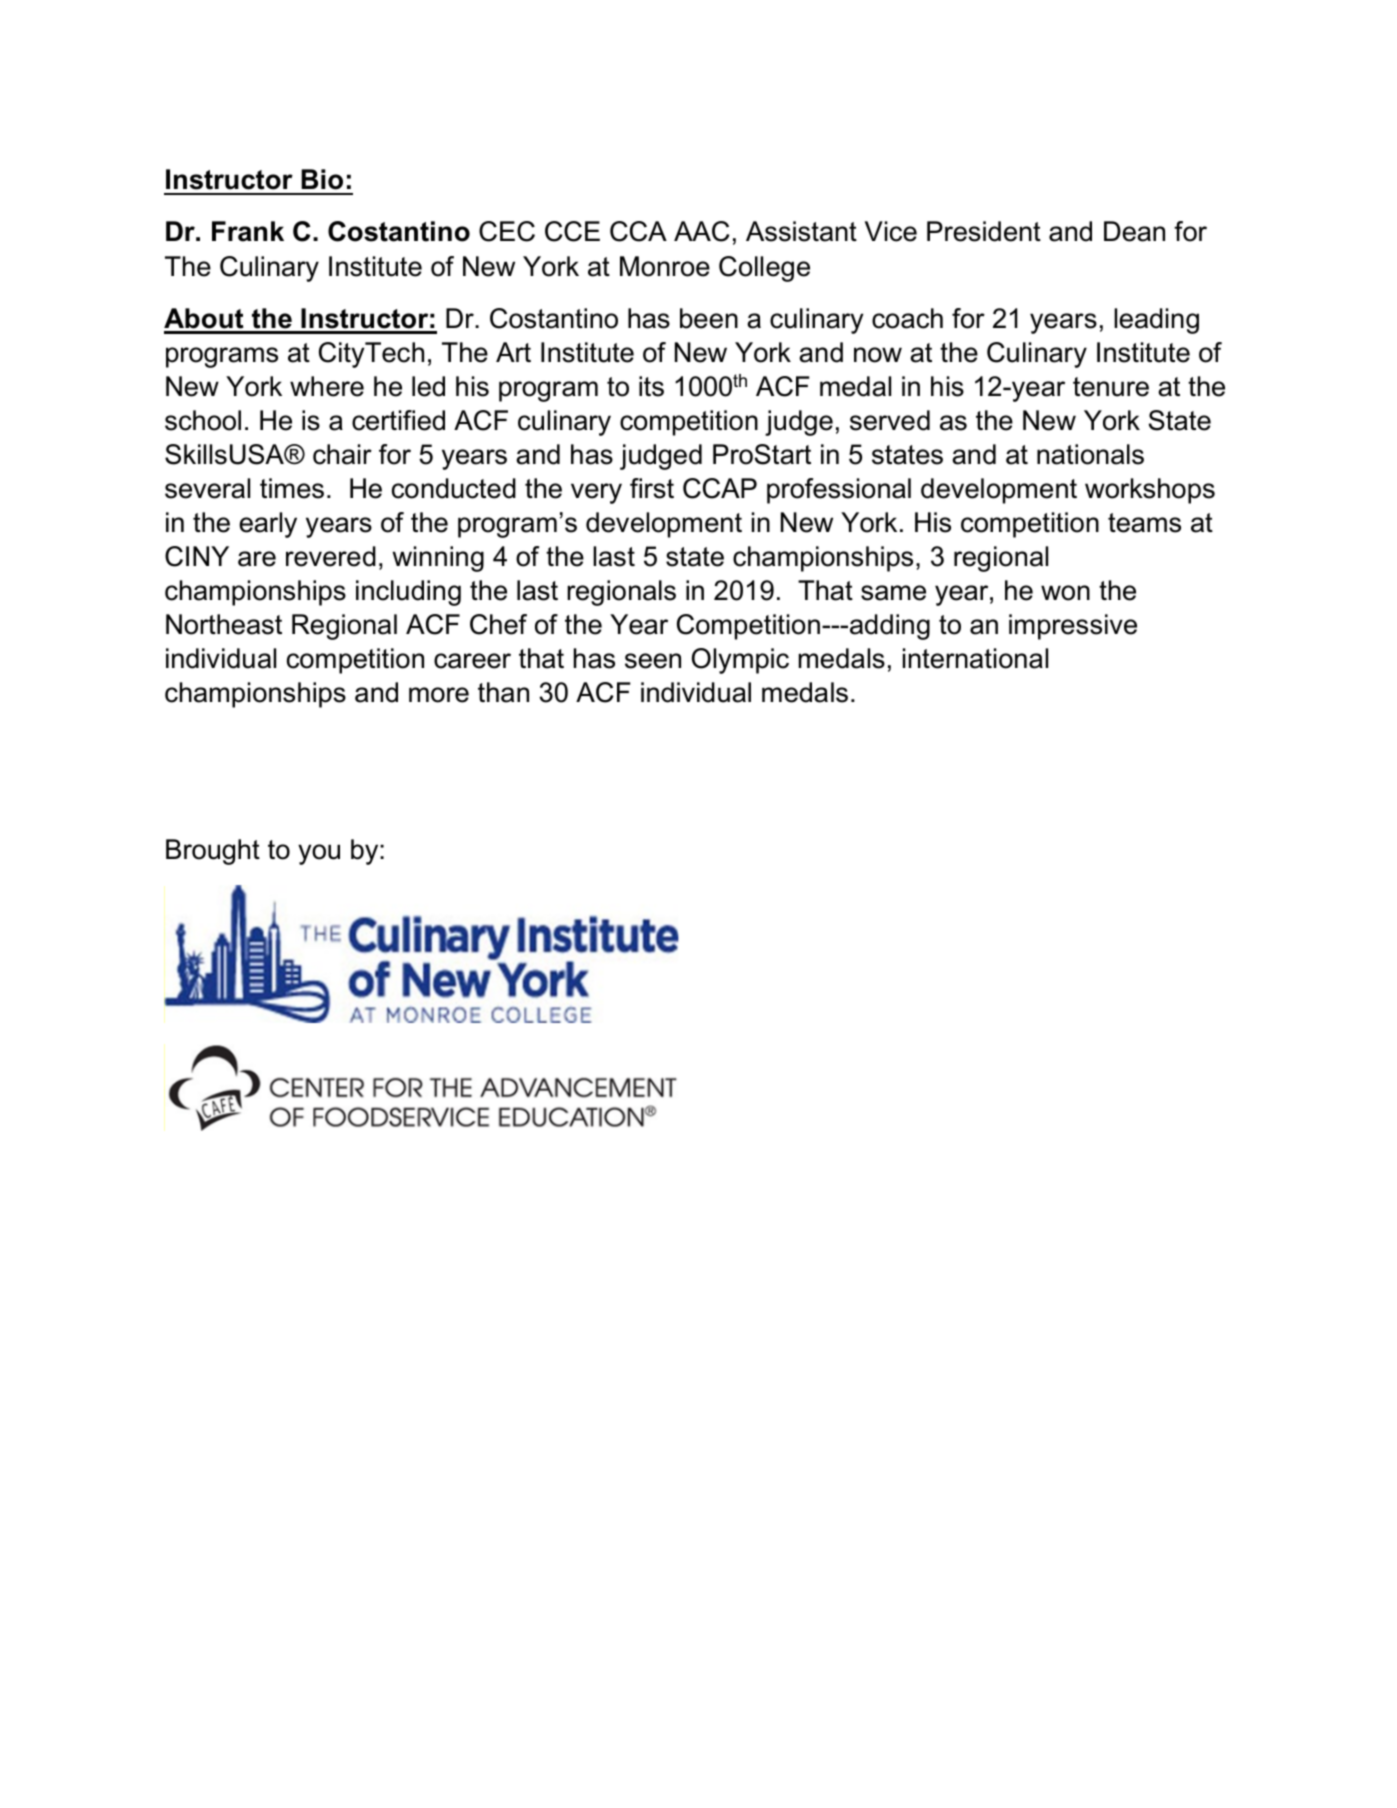 This screenshot has width=1397, height=1808. I want to click on Frank, so click(248, 231).
